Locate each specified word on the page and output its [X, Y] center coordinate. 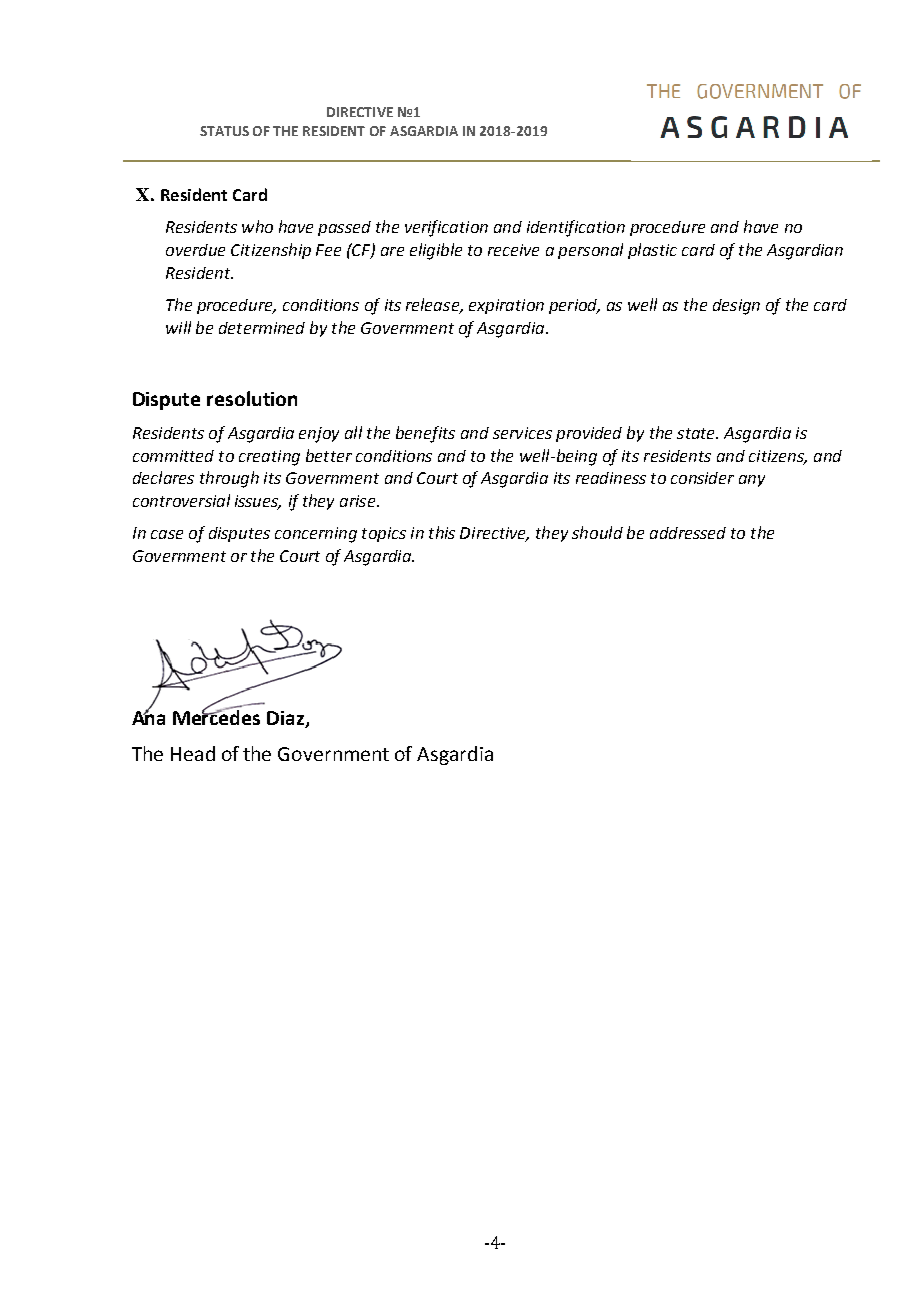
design [736, 307]
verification [446, 228]
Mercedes [216, 716]
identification [576, 228]
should [597, 532]
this [442, 532]
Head [193, 753]
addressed [688, 533]
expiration [506, 306]
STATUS [224, 131]
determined [262, 328]
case [167, 534]
